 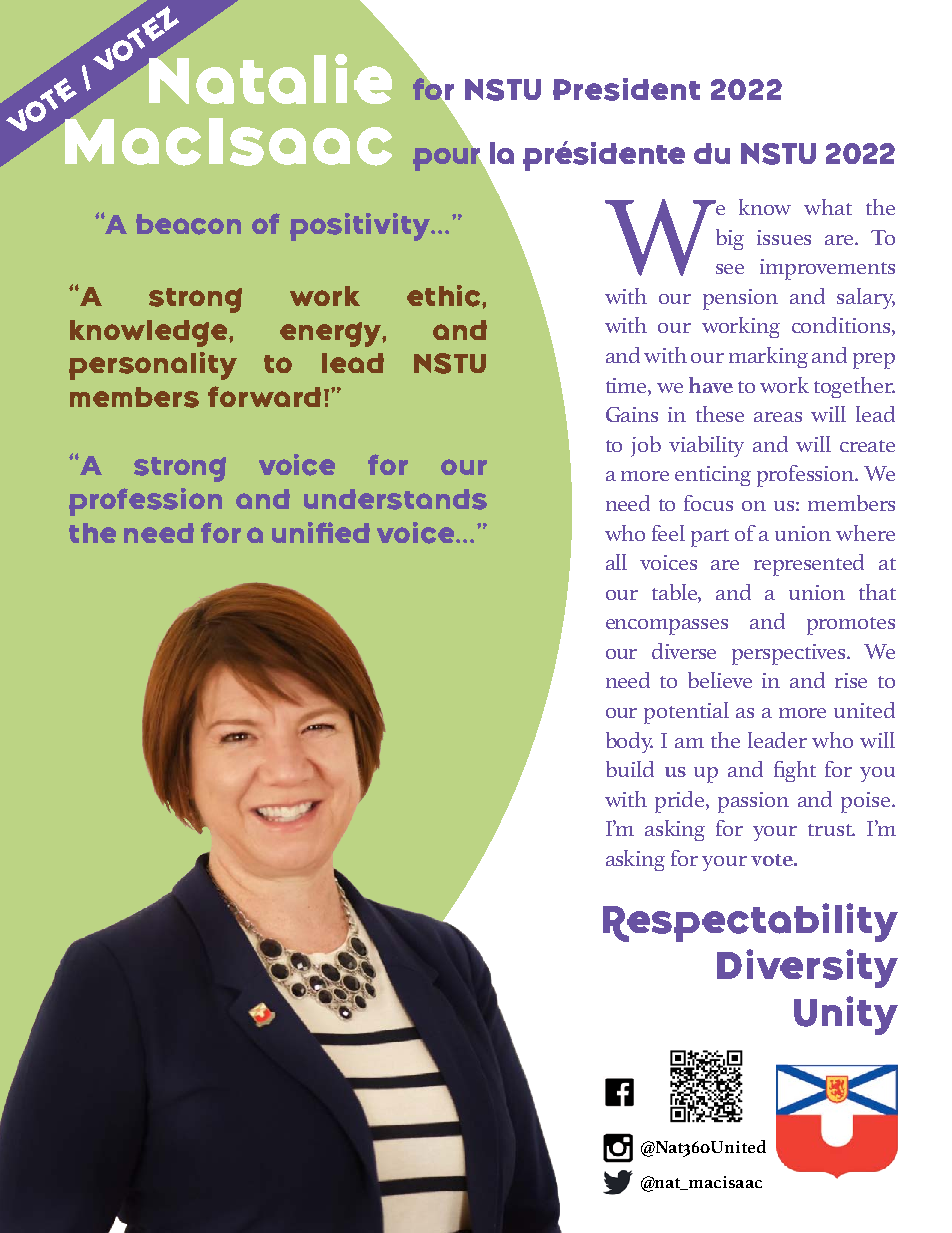 What do you see at coordinates (264, 396) in the page?
I see `forward` at bounding box center [264, 396].
